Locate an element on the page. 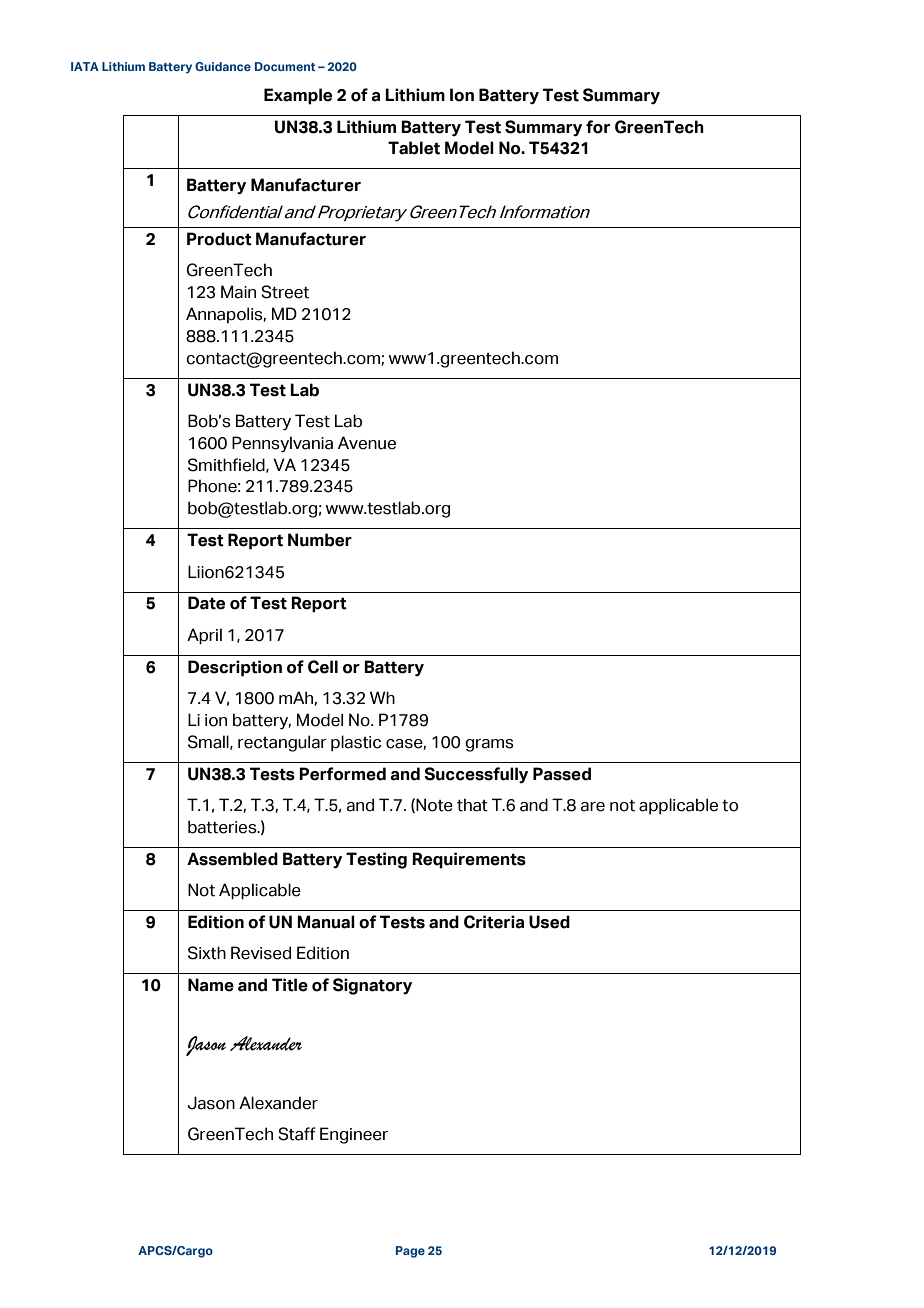 The height and width of the document is (1308, 924). Document is located at coordinates (285, 66).
